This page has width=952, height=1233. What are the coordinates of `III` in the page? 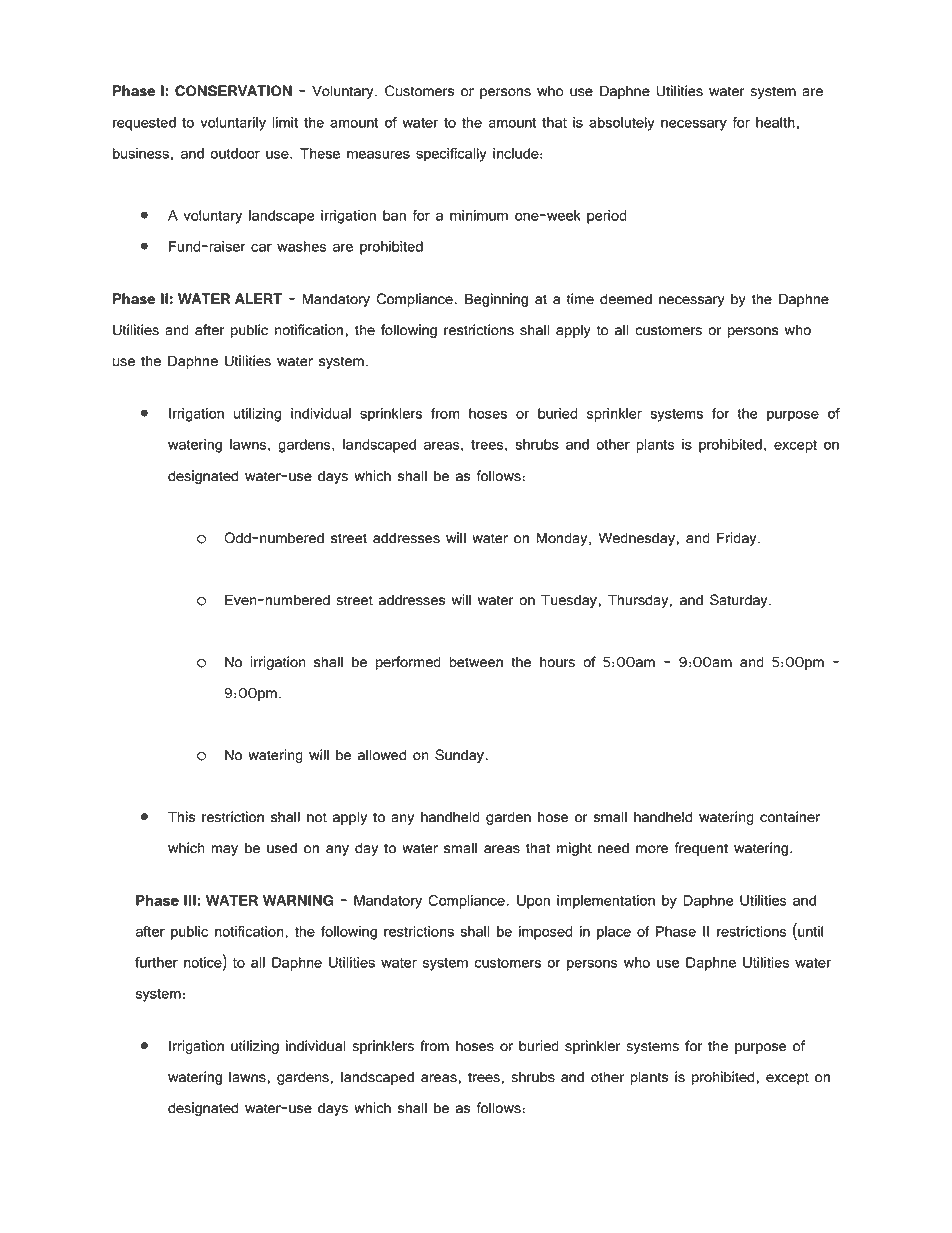 It's located at (190, 900).
